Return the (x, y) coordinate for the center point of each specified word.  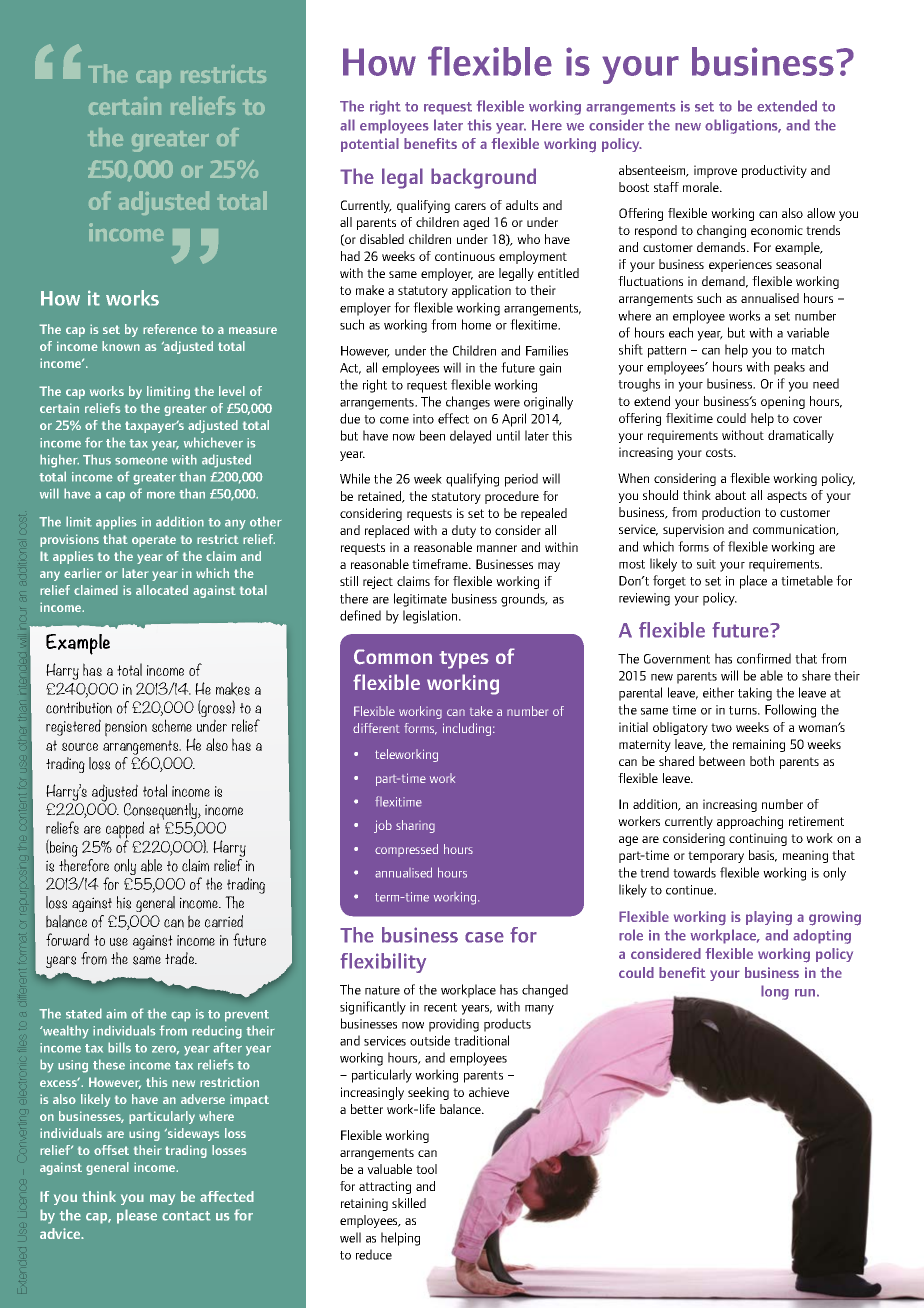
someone (141, 461)
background (483, 178)
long (775, 992)
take (481, 711)
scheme (172, 725)
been (432, 435)
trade (181, 958)
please (137, 1216)
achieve (489, 1092)
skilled (409, 1203)
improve (715, 171)
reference (170, 329)
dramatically (801, 436)
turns (744, 710)
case (484, 937)
